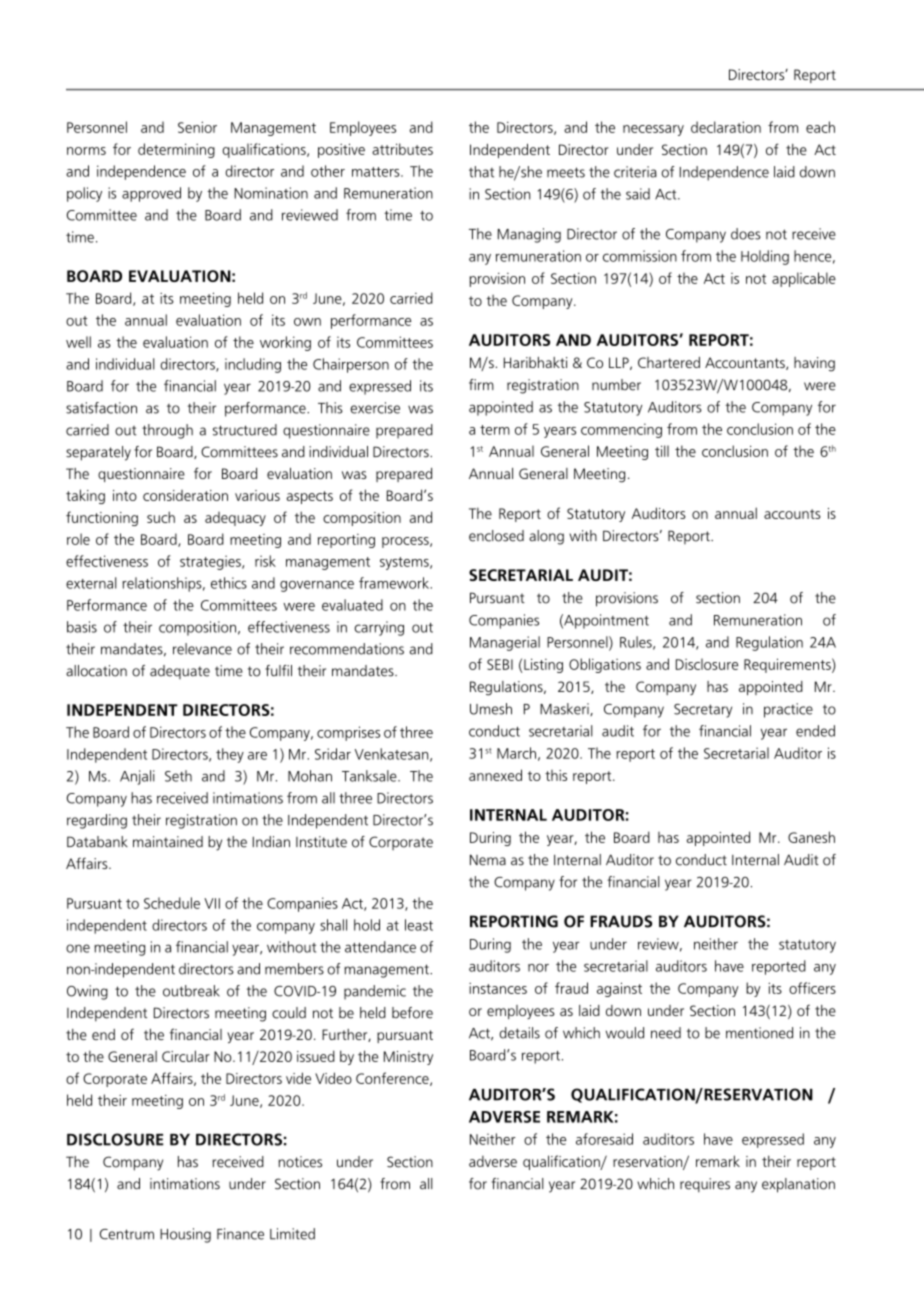 This image has height=1308, width=924. I want to click on firm, so click(481, 384).
